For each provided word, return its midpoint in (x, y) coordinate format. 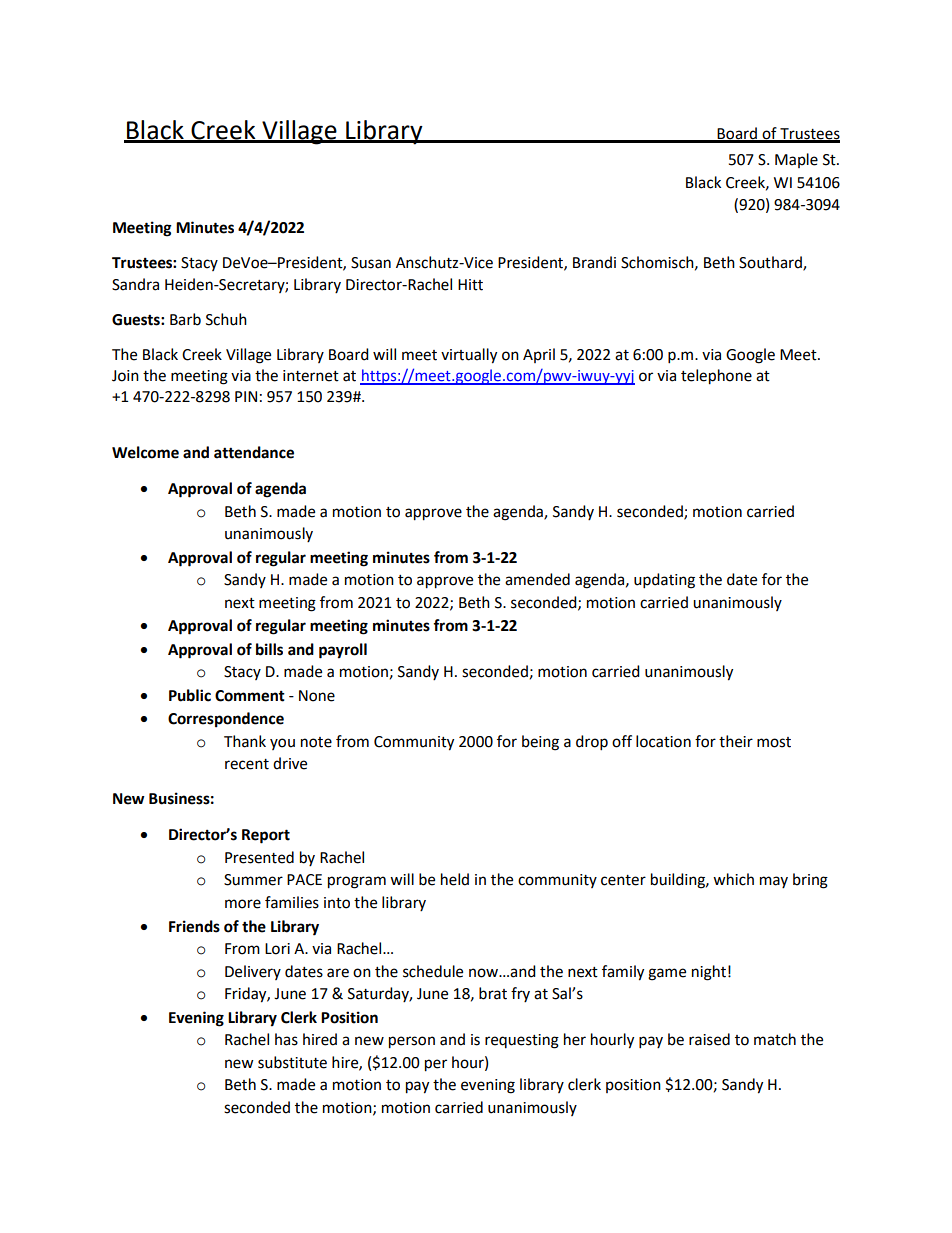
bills (269, 649)
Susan (371, 263)
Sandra (135, 284)
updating (664, 581)
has (286, 1039)
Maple (796, 160)
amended (537, 579)
